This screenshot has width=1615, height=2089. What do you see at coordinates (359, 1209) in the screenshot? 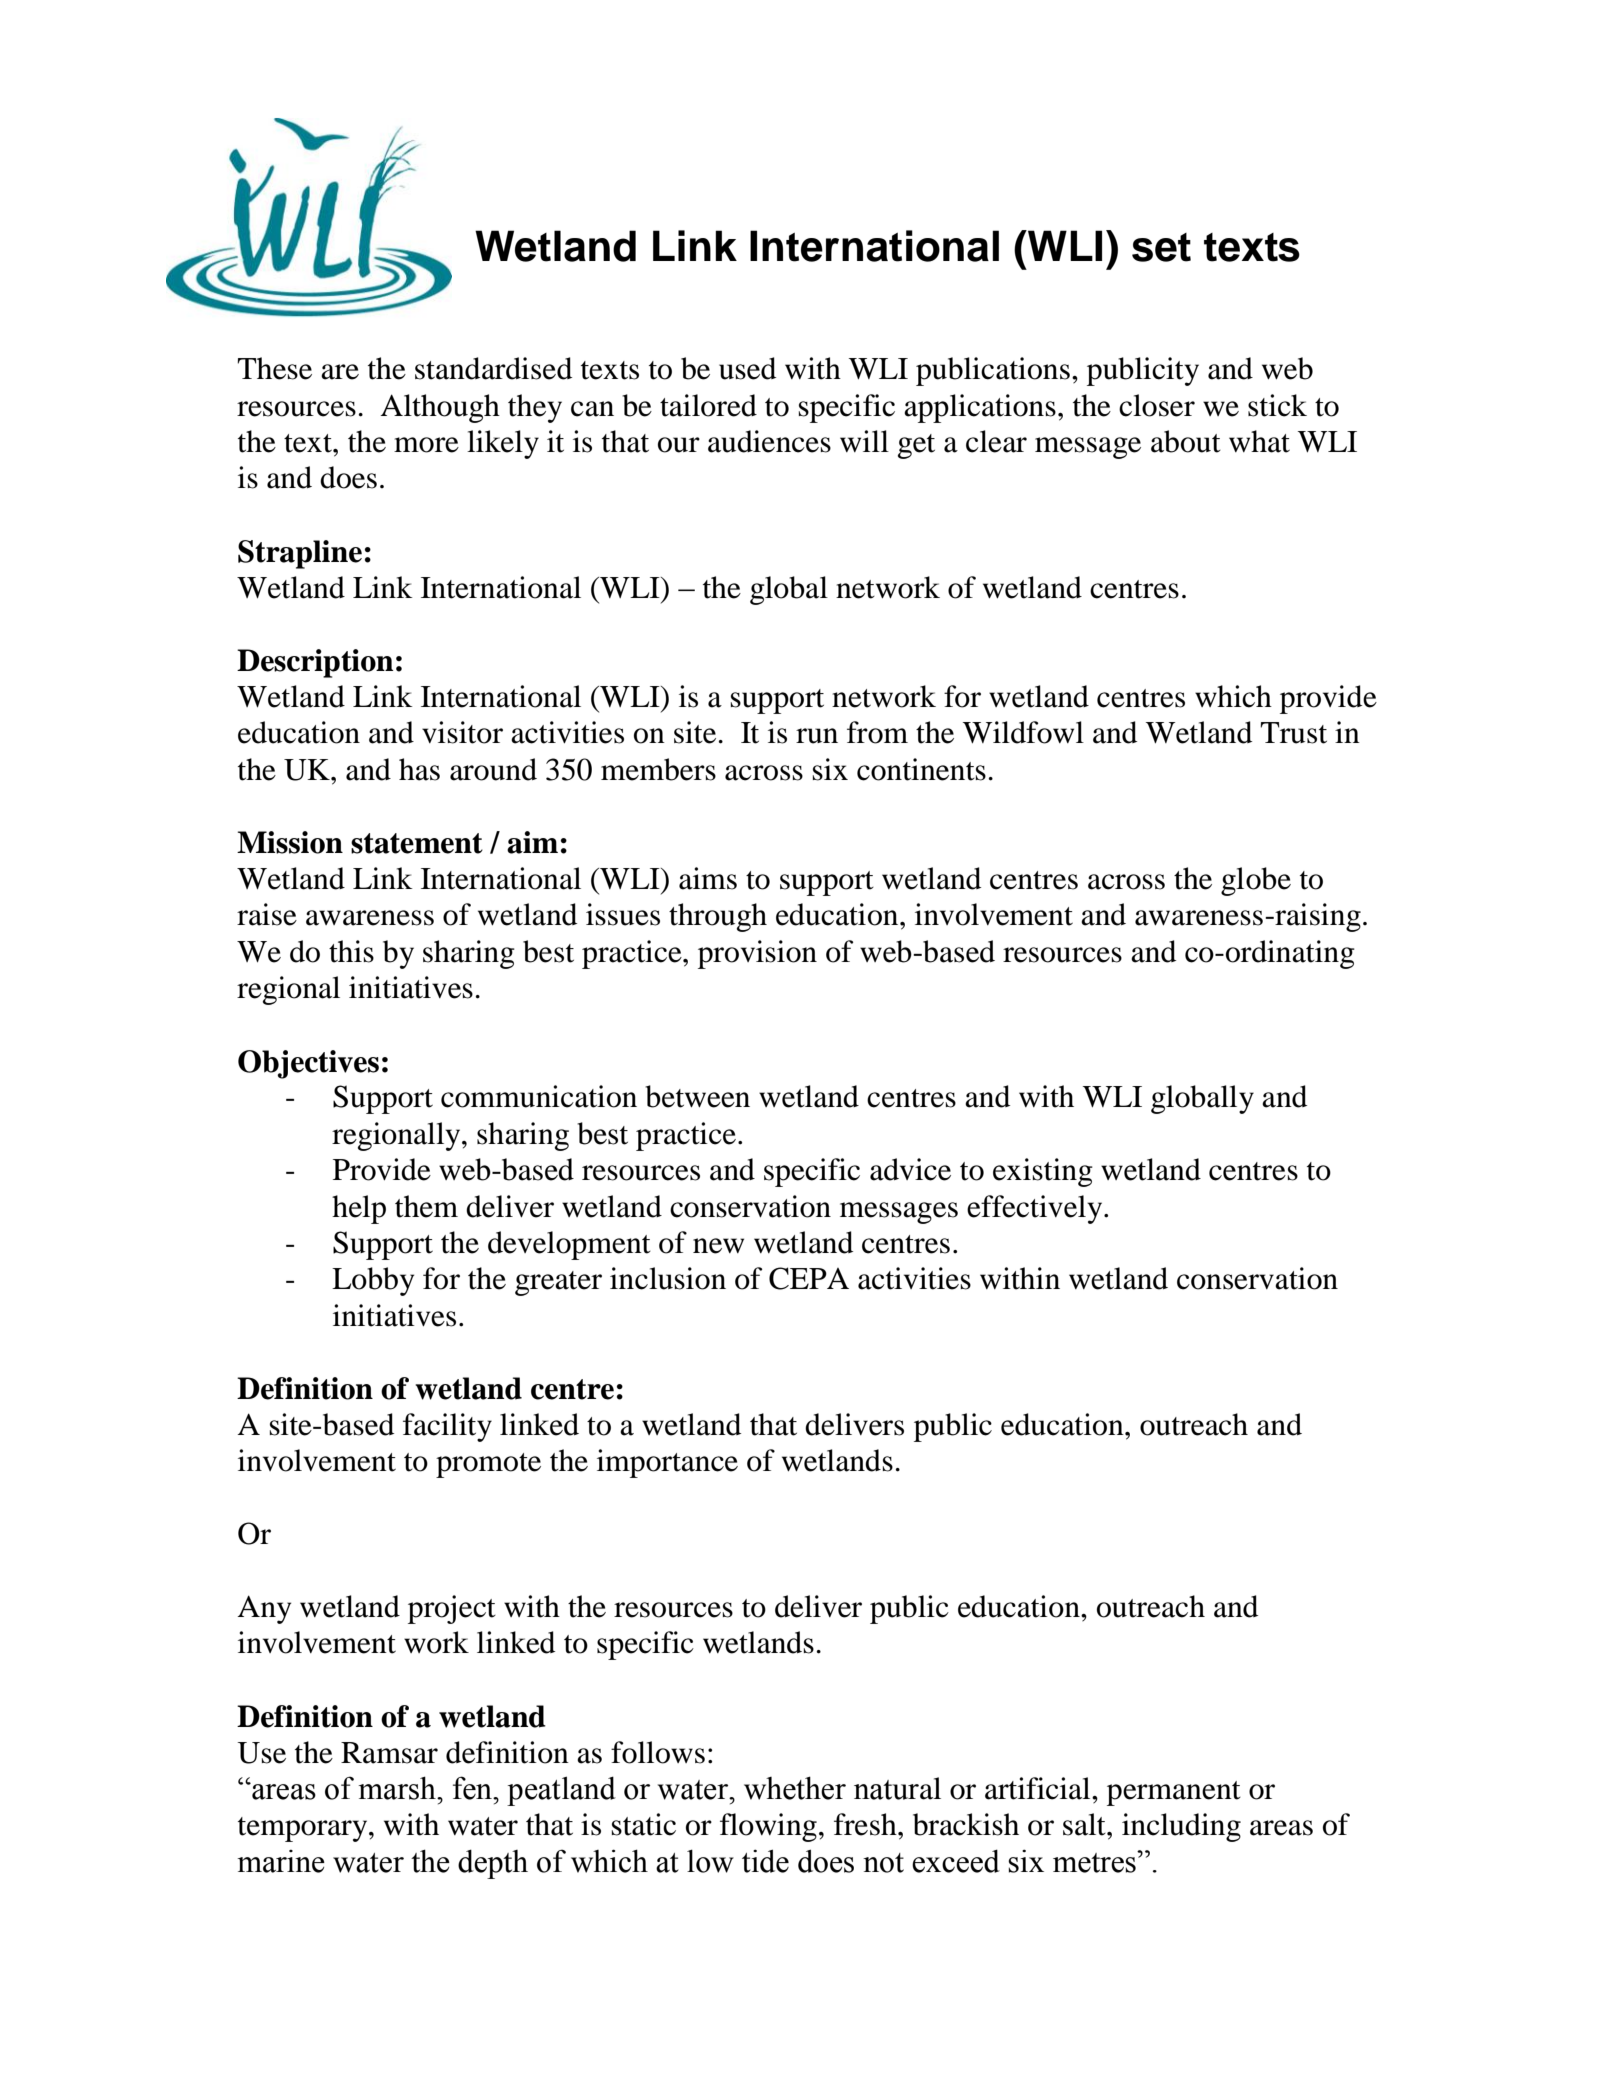
I see `help` at bounding box center [359, 1209].
